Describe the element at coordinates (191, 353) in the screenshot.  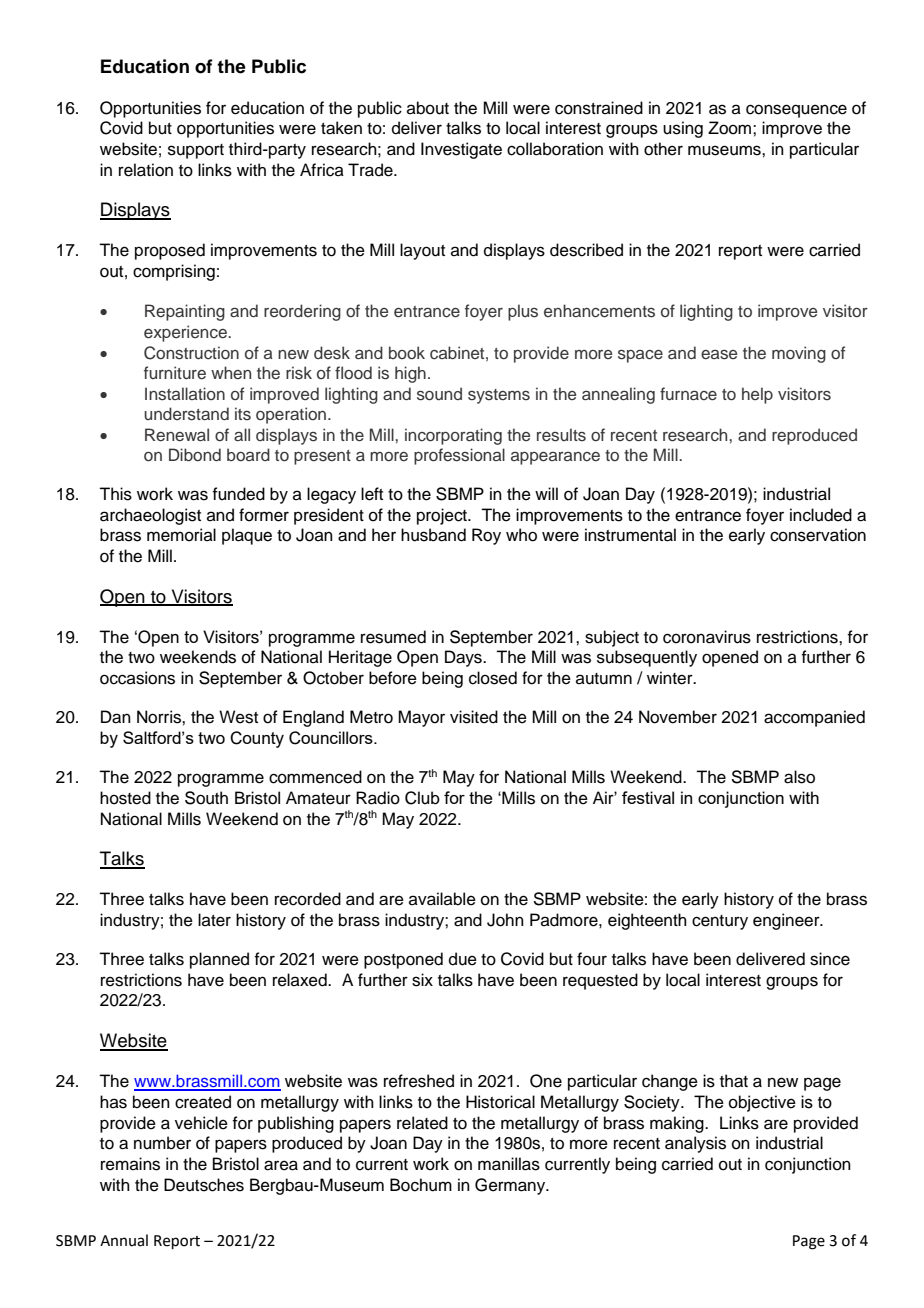
I see `Construction` at that location.
